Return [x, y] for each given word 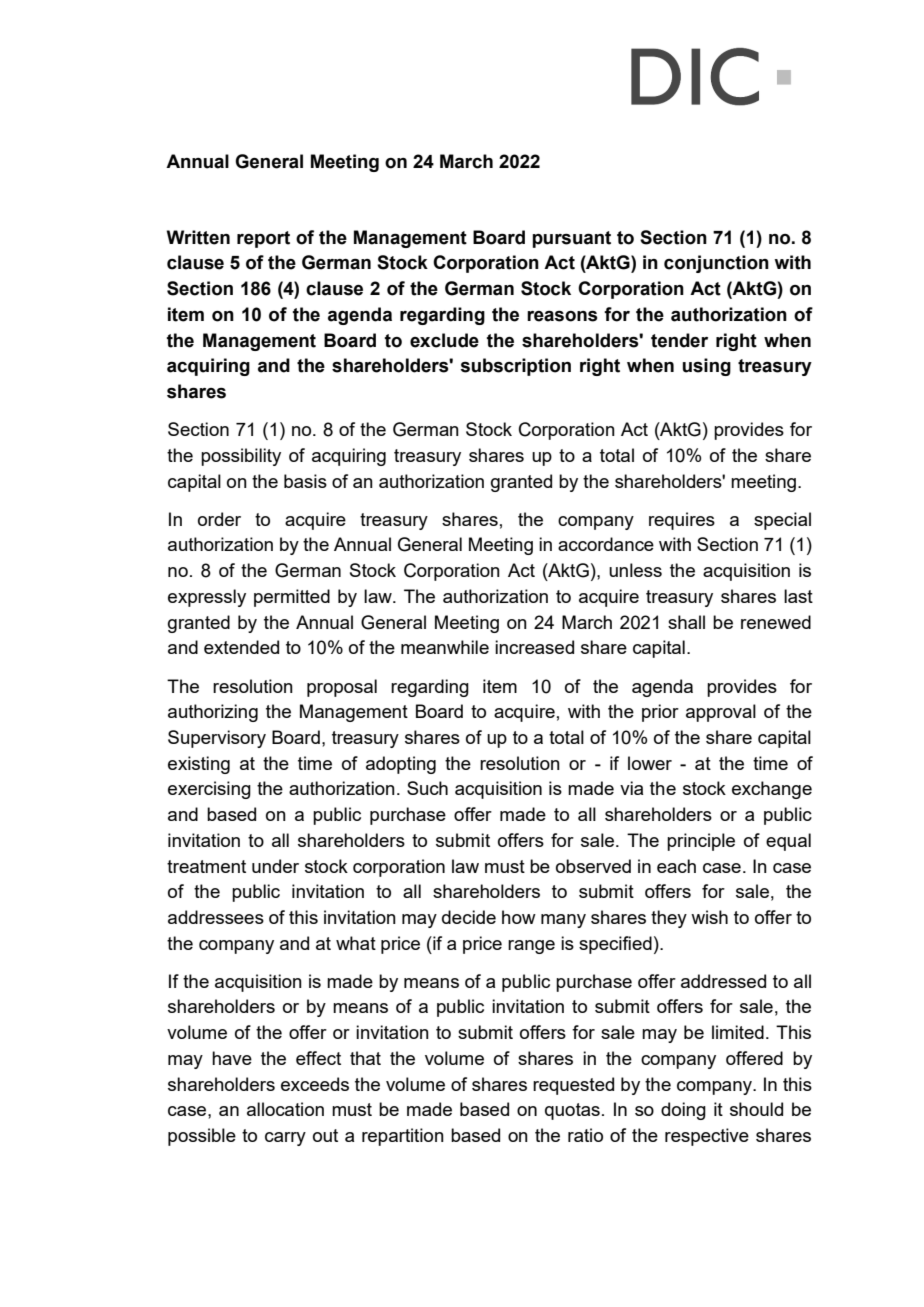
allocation [285, 1109]
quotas [572, 1111]
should [756, 1109]
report [263, 239]
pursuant [571, 239]
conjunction [716, 264]
